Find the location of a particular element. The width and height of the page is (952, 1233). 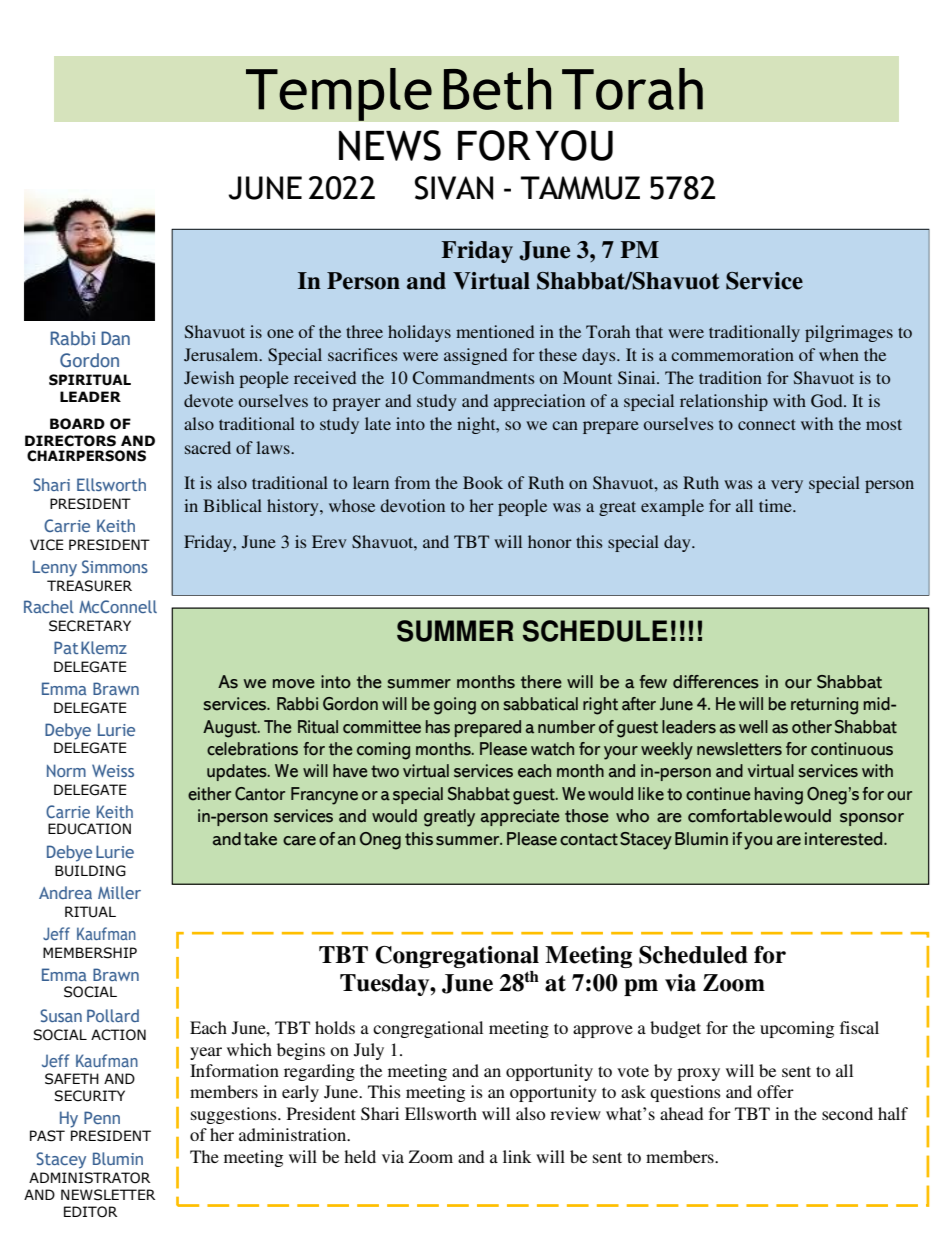

Jewish is located at coordinates (209, 378).
